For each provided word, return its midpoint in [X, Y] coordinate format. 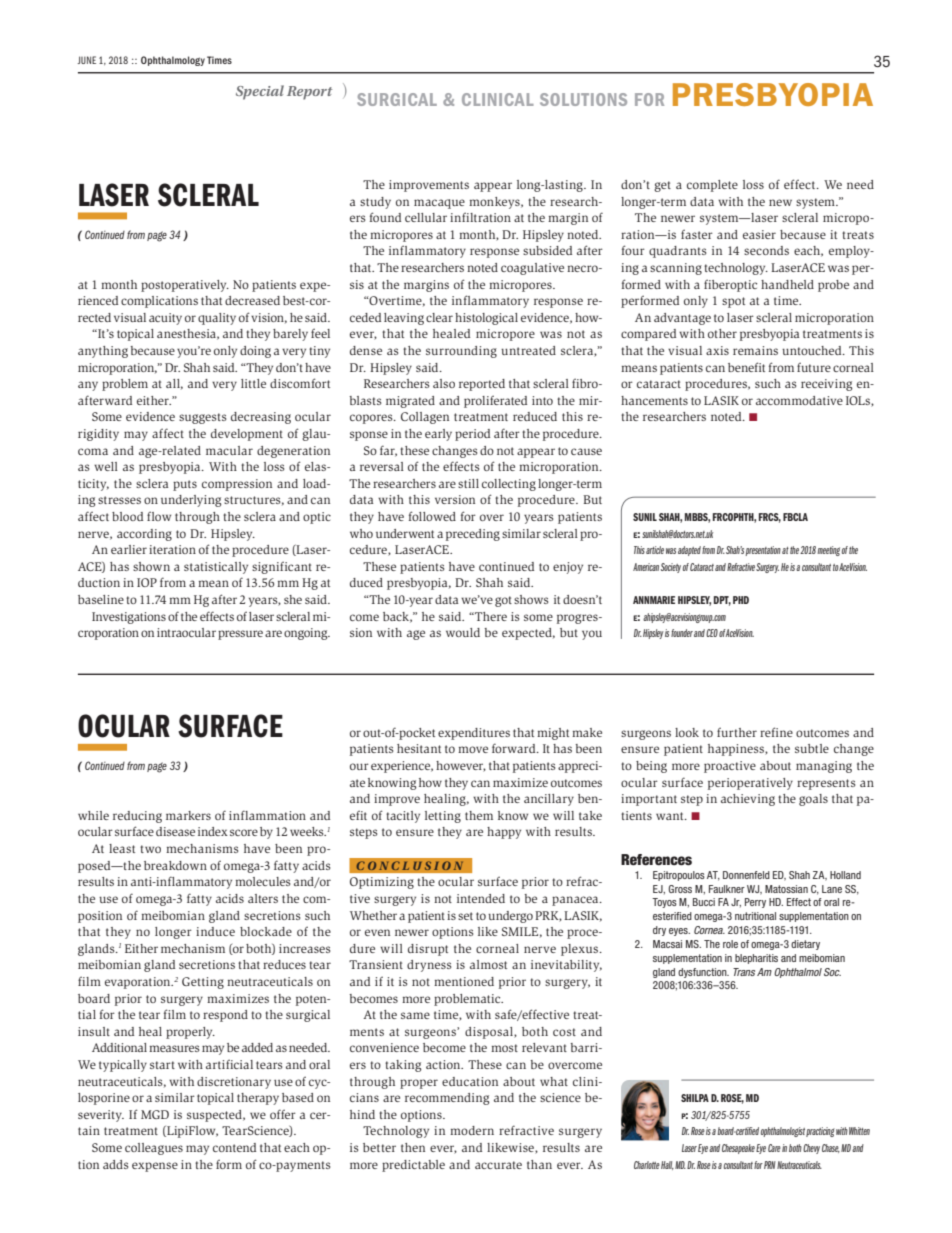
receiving [826, 385]
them [479, 815]
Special [260, 92]
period [472, 435]
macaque [439, 204]
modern [472, 1130]
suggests [202, 418]
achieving [748, 800]
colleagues [154, 1149]
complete [712, 186]
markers [188, 815]
